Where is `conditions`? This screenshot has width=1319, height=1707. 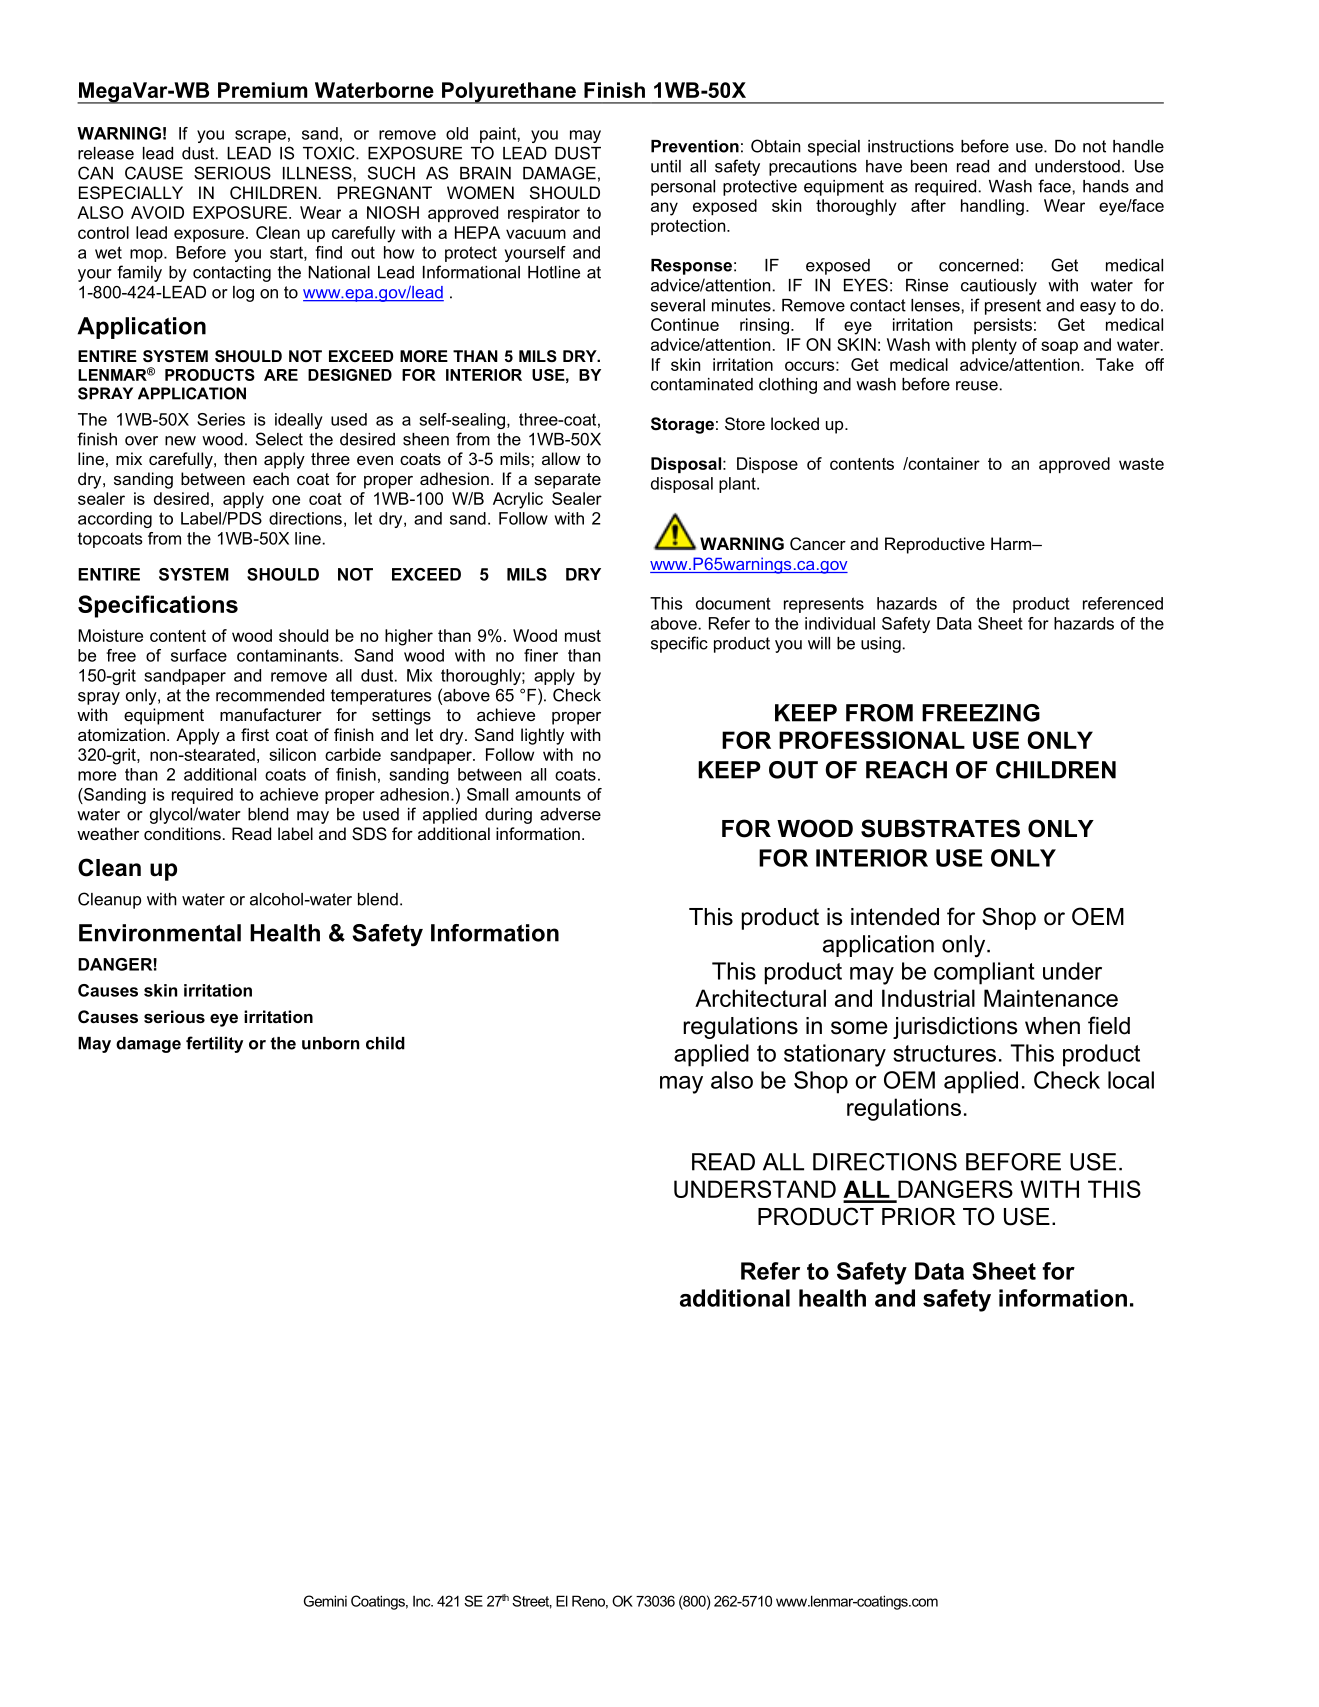 conditions is located at coordinates (182, 833).
